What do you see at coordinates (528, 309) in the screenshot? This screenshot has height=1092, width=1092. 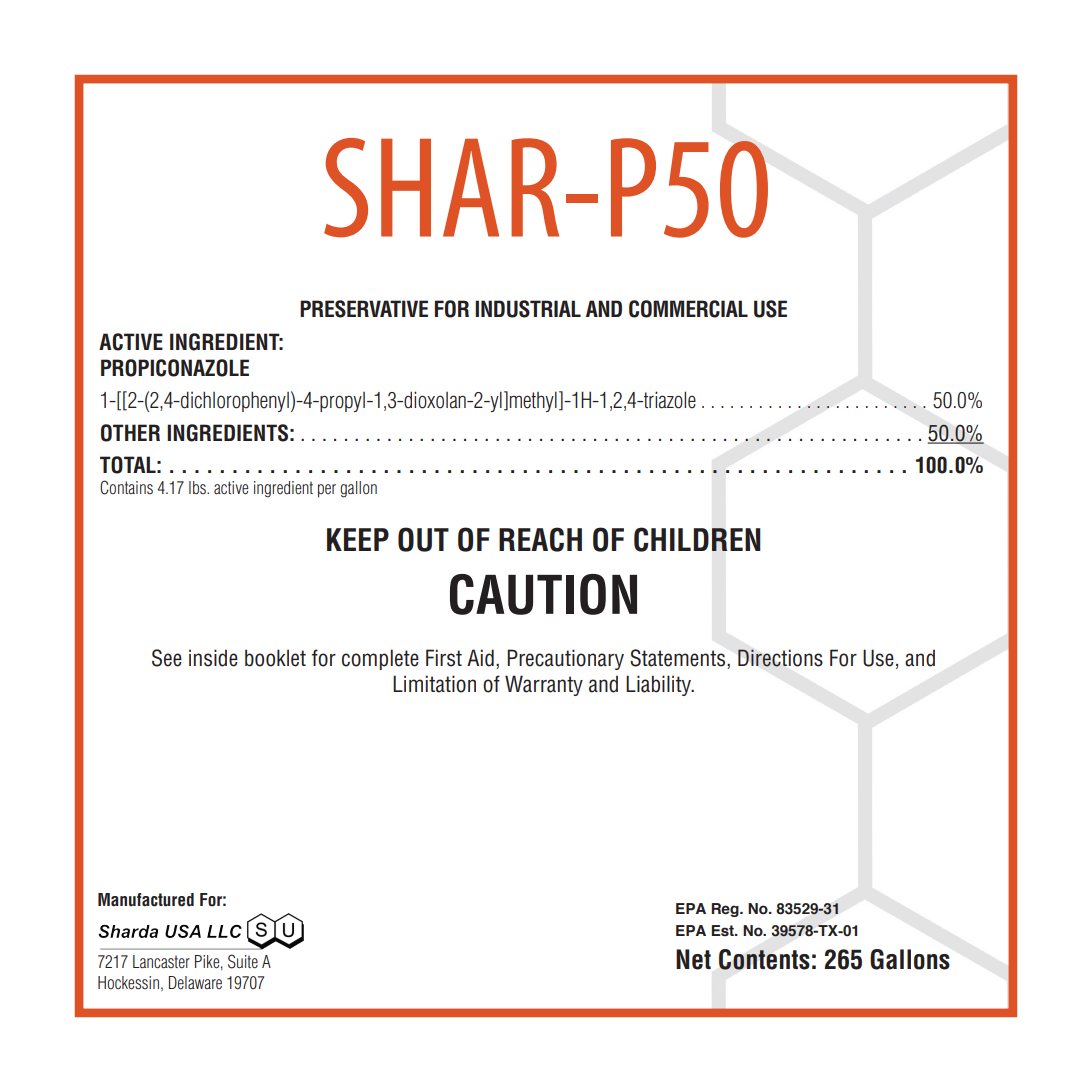 I see `INDUSTRIAL` at bounding box center [528, 309].
